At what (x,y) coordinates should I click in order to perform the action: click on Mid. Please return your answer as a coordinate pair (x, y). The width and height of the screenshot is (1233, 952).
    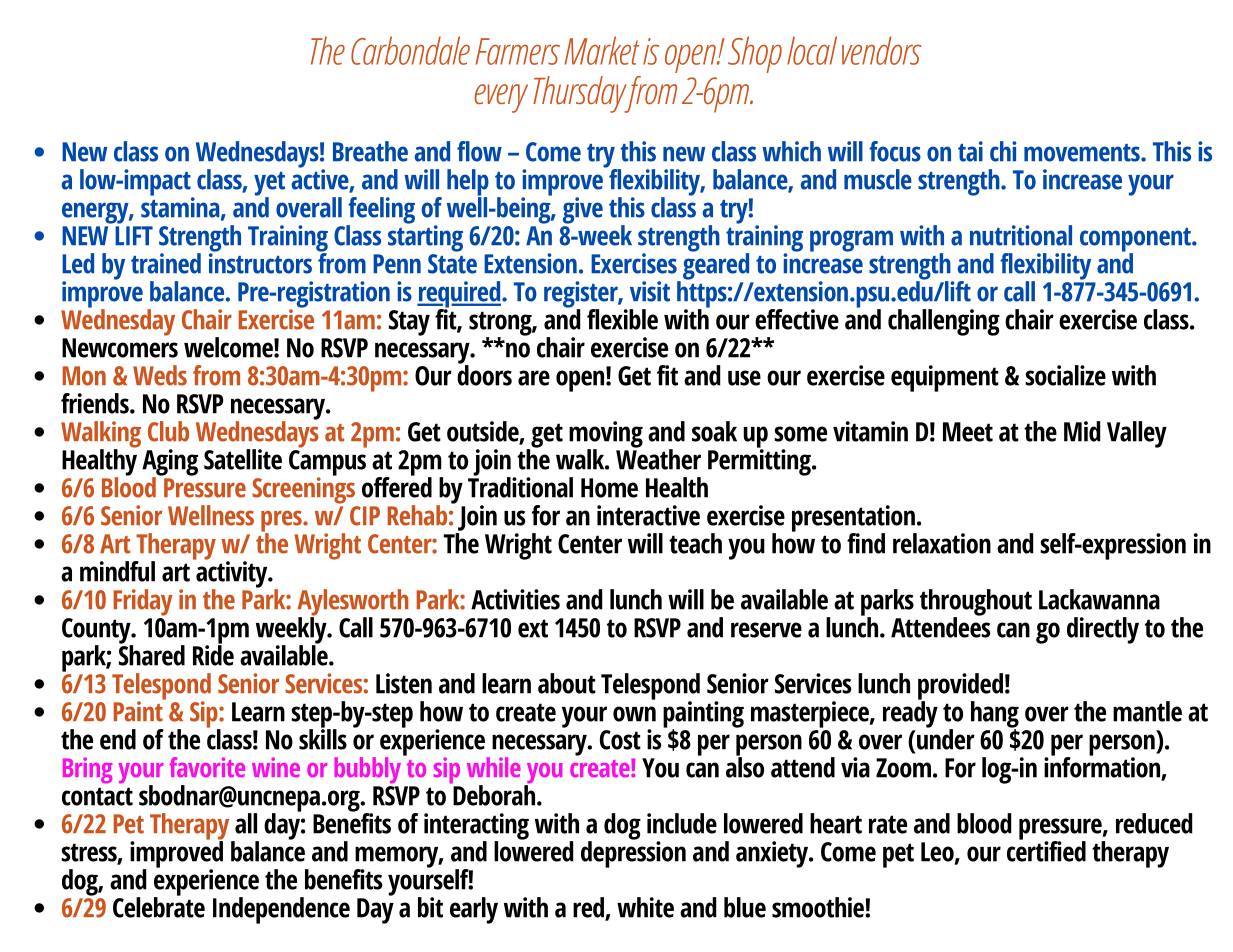
    Looking at the image, I should click on (1082, 431).
